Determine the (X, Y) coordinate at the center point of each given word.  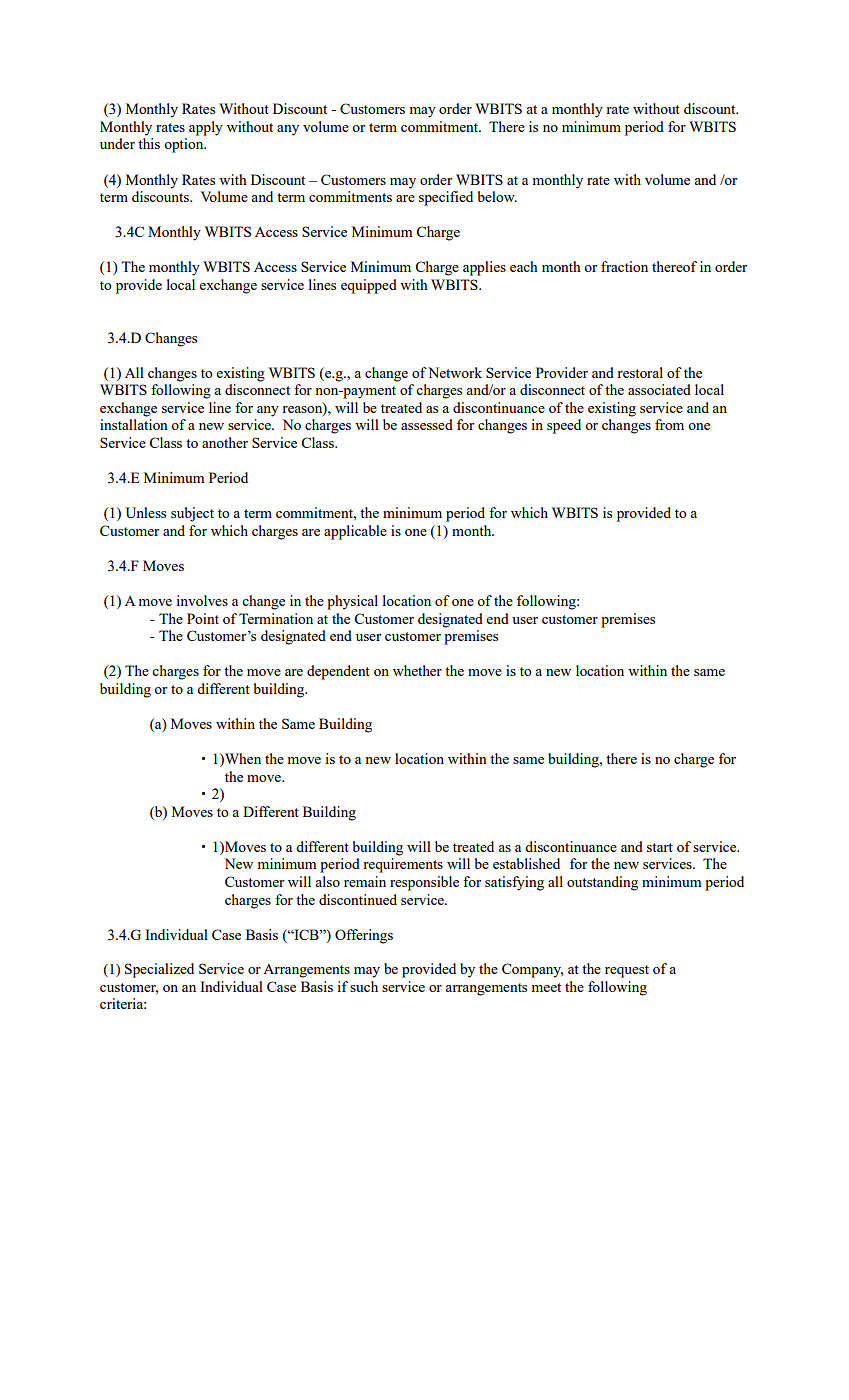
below (497, 196)
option (185, 145)
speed (564, 426)
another (225, 442)
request (627, 971)
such (364, 986)
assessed (427, 424)
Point (203, 618)
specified (446, 198)
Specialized (159, 970)
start (660, 847)
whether (417, 670)
